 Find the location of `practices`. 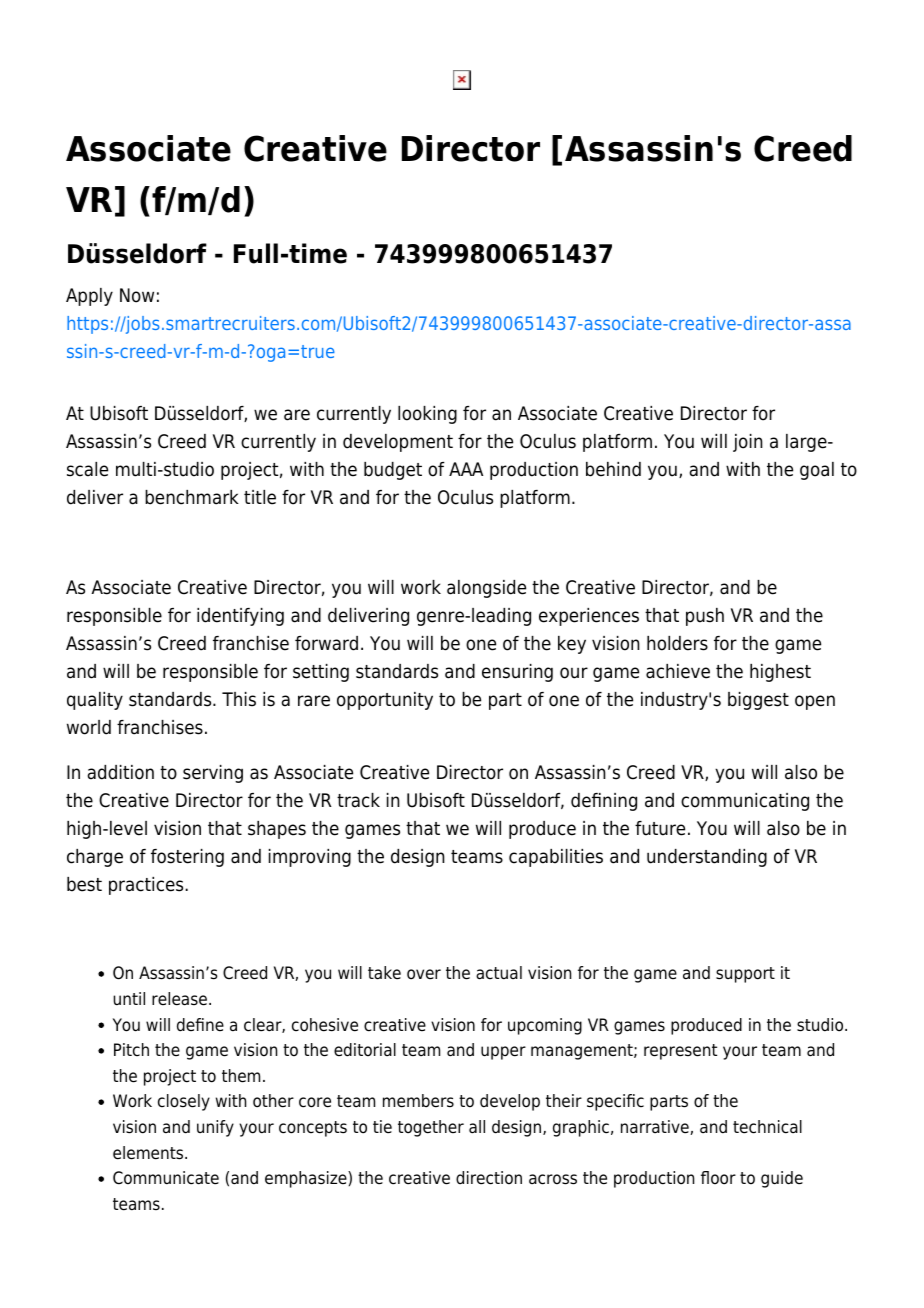

practices is located at coordinates (147, 886).
